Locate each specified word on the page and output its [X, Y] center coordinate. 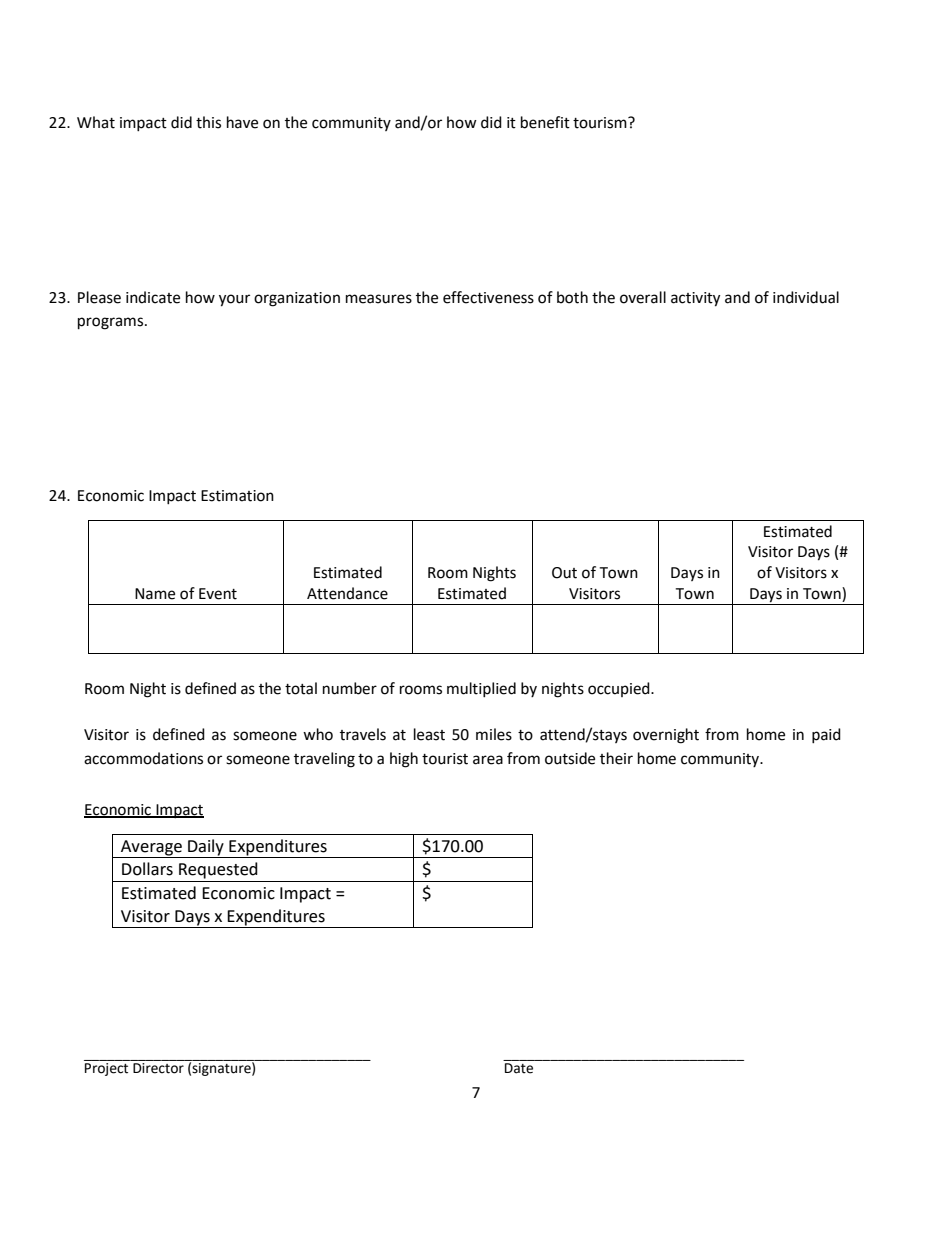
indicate [153, 297]
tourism [601, 123]
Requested [218, 870]
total [301, 688]
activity [695, 299]
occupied [620, 689]
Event [218, 594]
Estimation [237, 496]
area [488, 760]
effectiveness [488, 297]
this [208, 122]
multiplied [481, 689]
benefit [545, 122]
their [616, 758]
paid [826, 735]
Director [158, 1068]
